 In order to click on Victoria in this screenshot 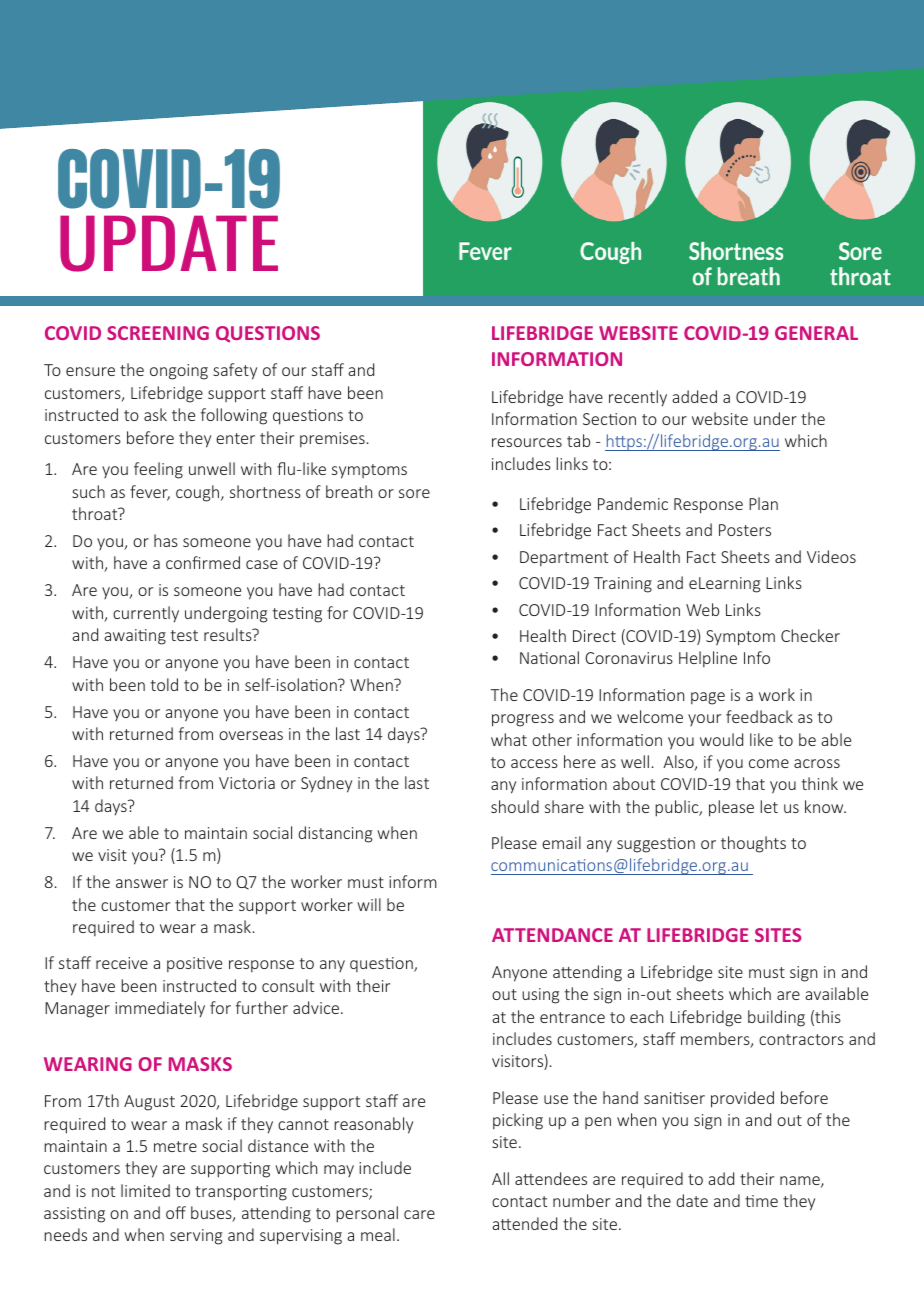, I will do `click(247, 783)`.
